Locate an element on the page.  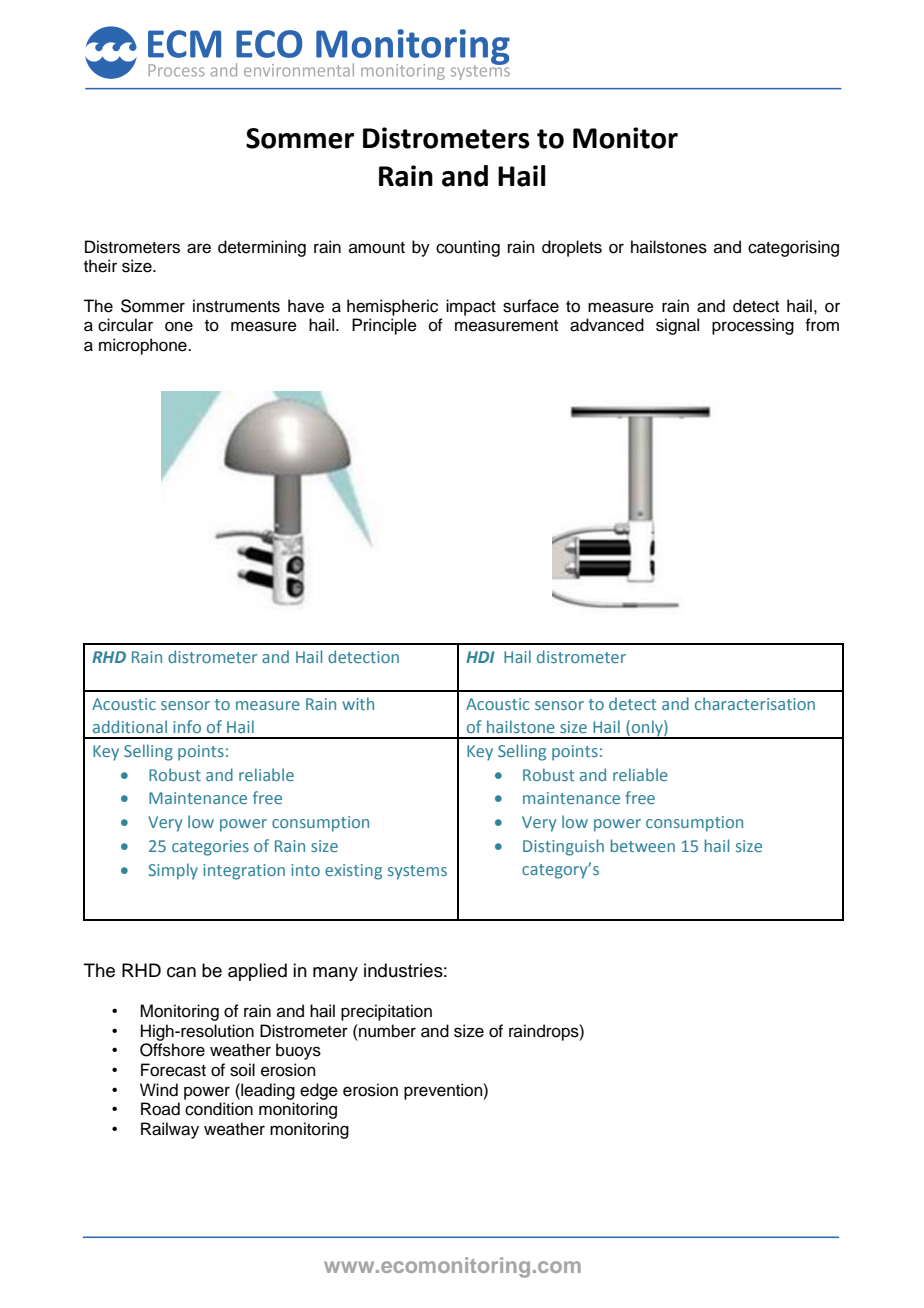
counting is located at coordinates (468, 248).
